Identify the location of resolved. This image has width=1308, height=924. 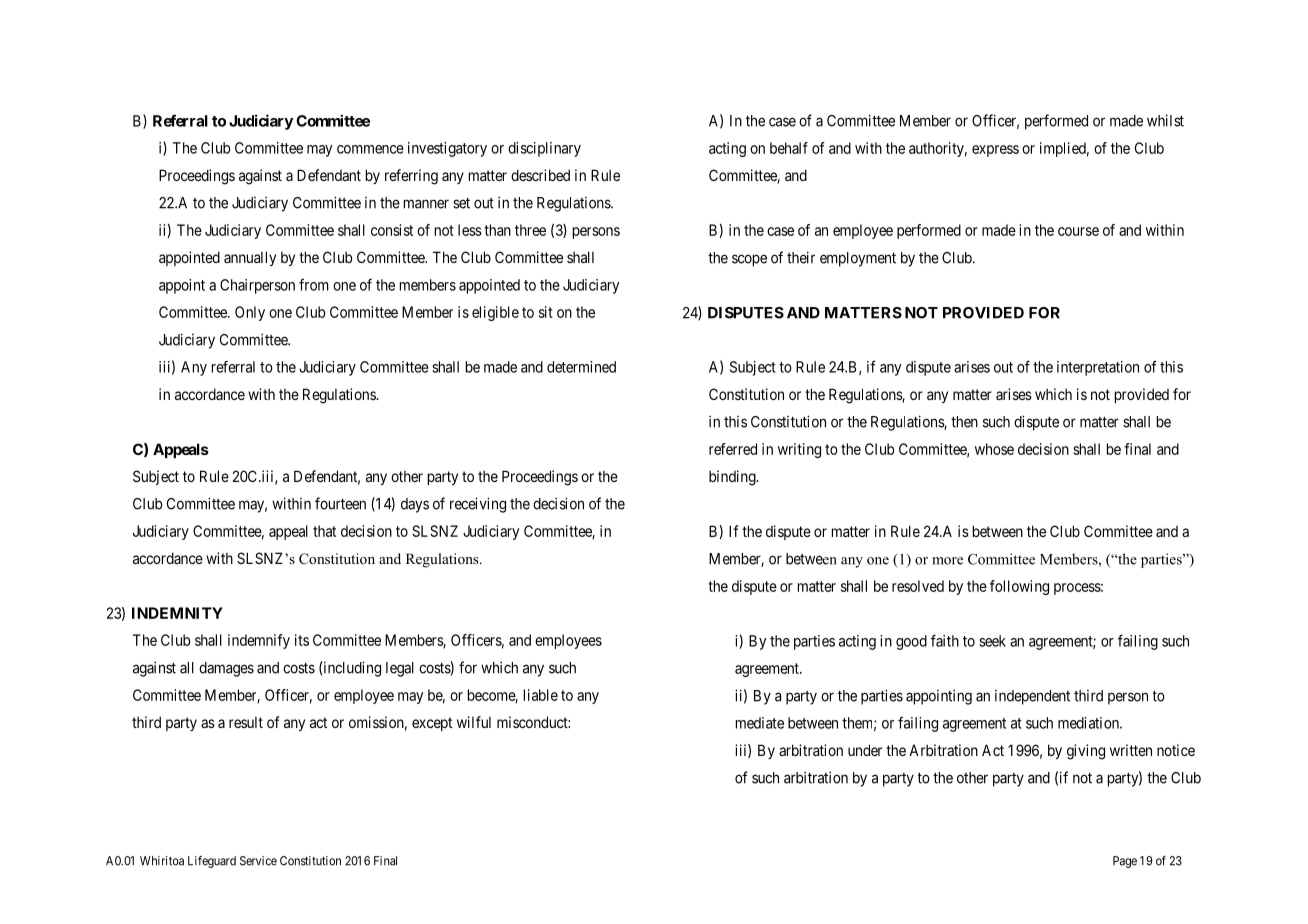
(918, 586).
